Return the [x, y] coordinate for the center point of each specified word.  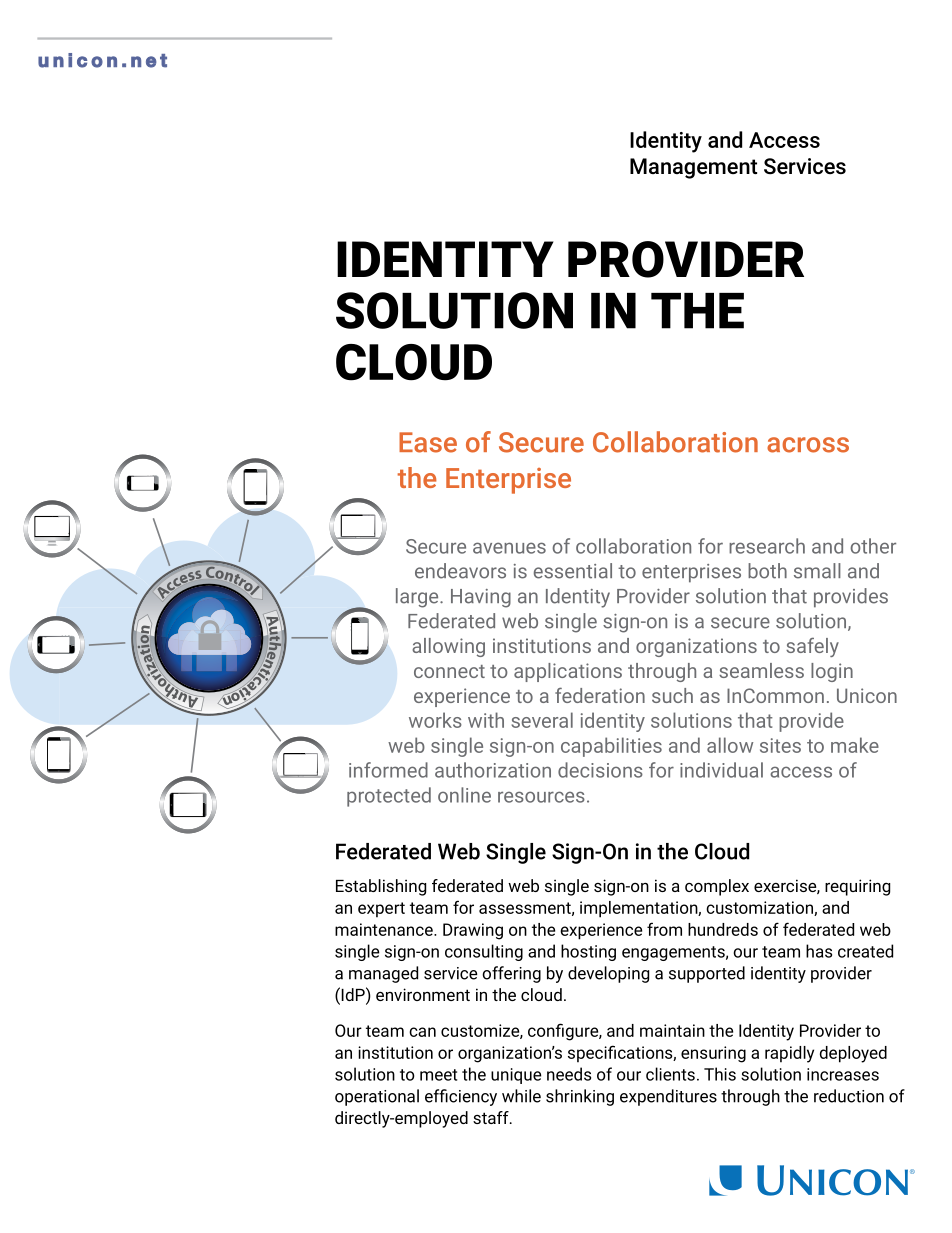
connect [449, 671]
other [873, 546]
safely [812, 647]
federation [600, 695]
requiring [857, 887]
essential [573, 571]
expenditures [668, 1097]
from [664, 929]
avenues [509, 548]
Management [693, 168]
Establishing [381, 887]
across [808, 445]
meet [438, 1075]
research [767, 546]
